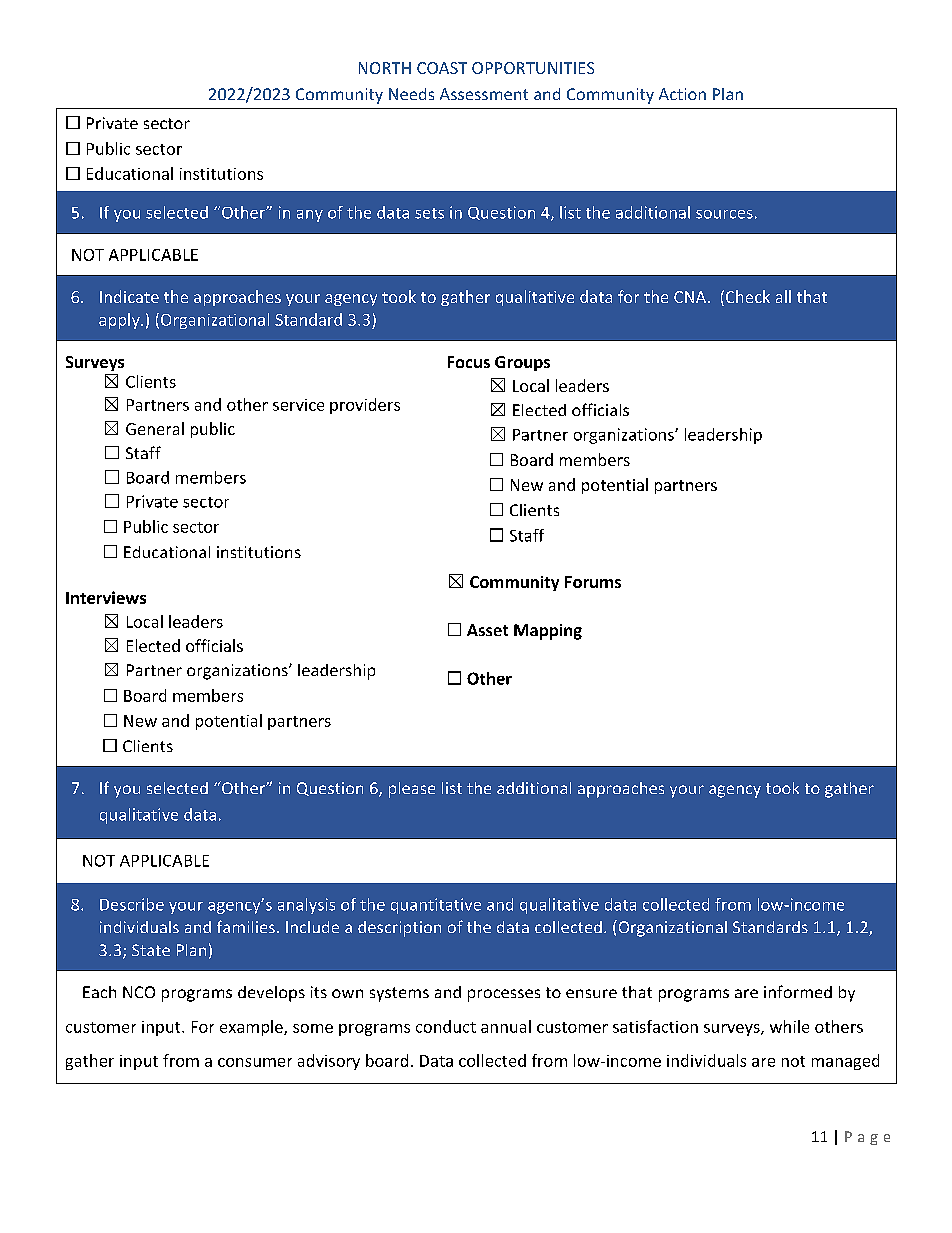  I want to click on Interviews, so click(106, 597).
